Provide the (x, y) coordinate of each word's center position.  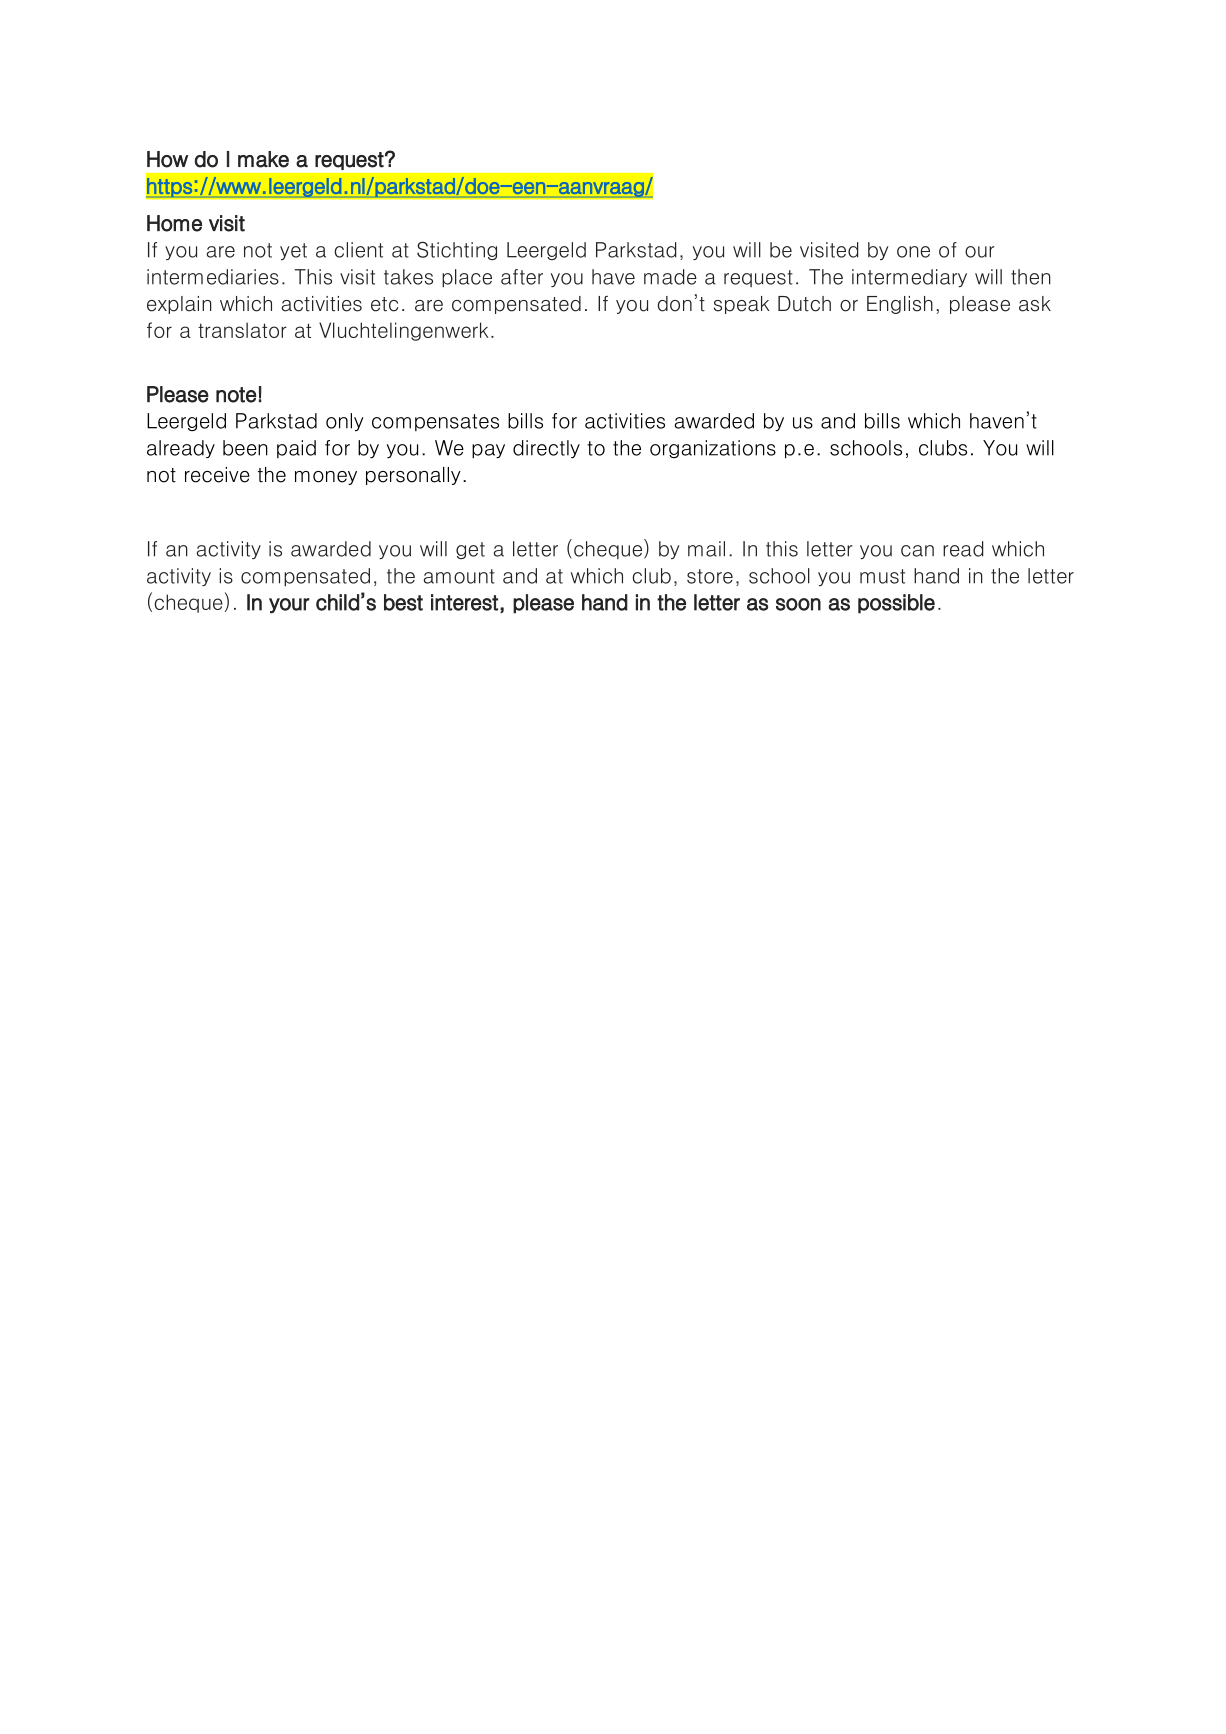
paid (296, 449)
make (263, 159)
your (289, 606)
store (710, 576)
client (358, 250)
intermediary (909, 278)
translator (242, 330)
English (900, 305)
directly (546, 449)
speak (742, 305)
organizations (713, 449)
